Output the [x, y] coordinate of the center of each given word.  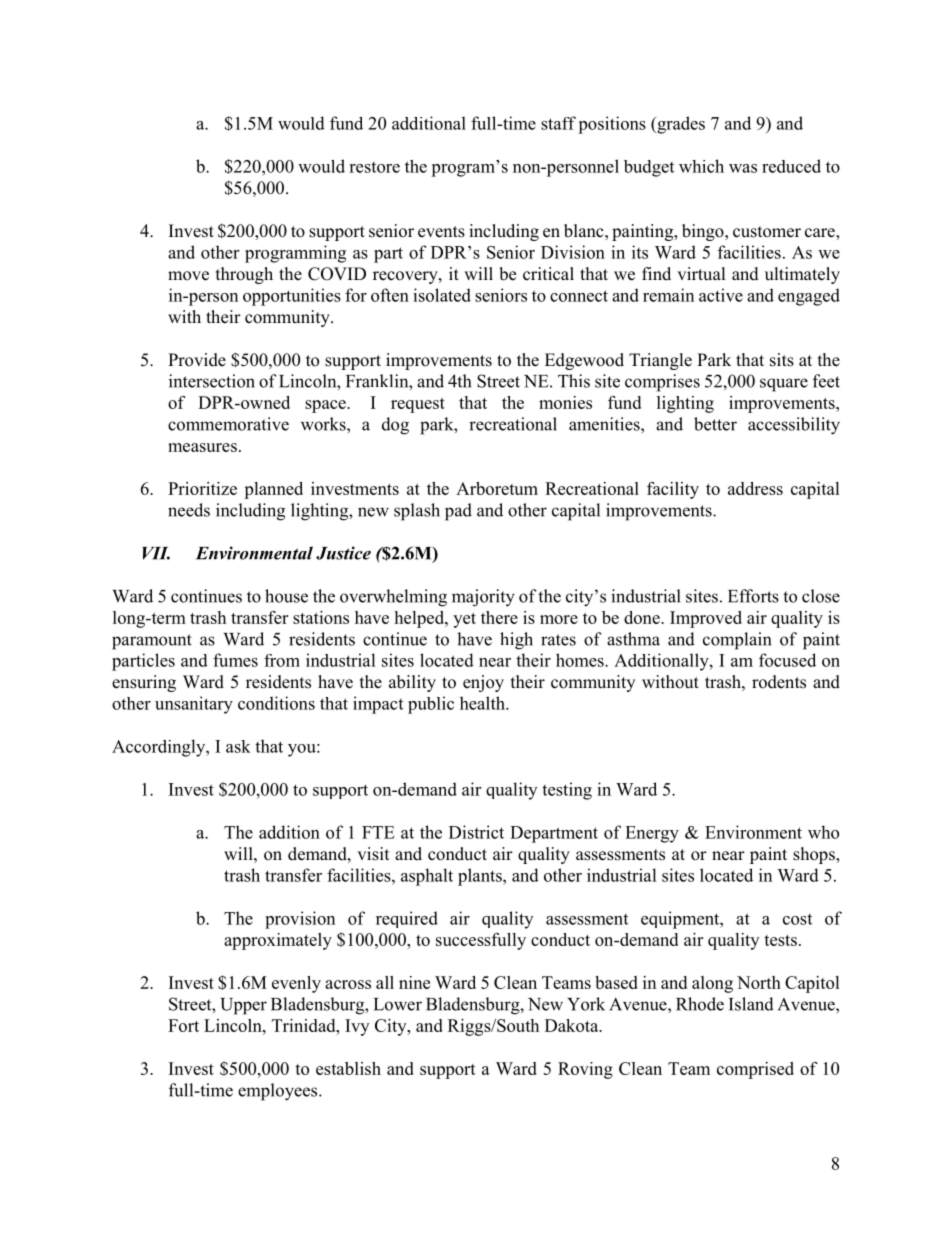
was [743, 168]
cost [797, 919]
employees [279, 1092]
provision [300, 920]
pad [458, 512]
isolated [442, 295]
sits [782, 360]
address [755, 488]
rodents [779, 682]
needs [189, 510]
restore [374, 167]
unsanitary [194, 705]
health [483, 703]
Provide [197, 360]
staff [558, 123]
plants [481, 877]
